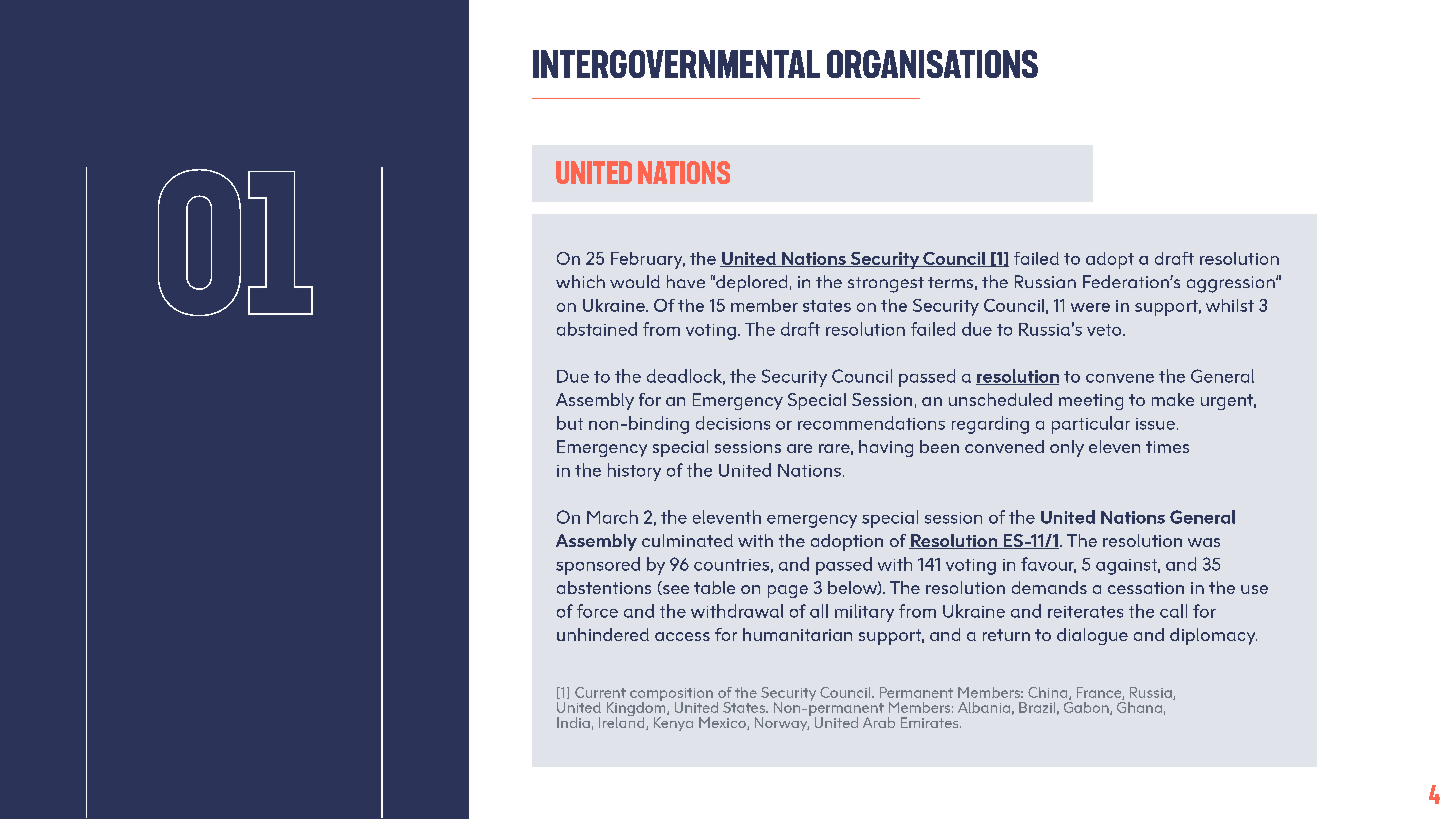  I want to click on aggression, so click(1232, 284).
